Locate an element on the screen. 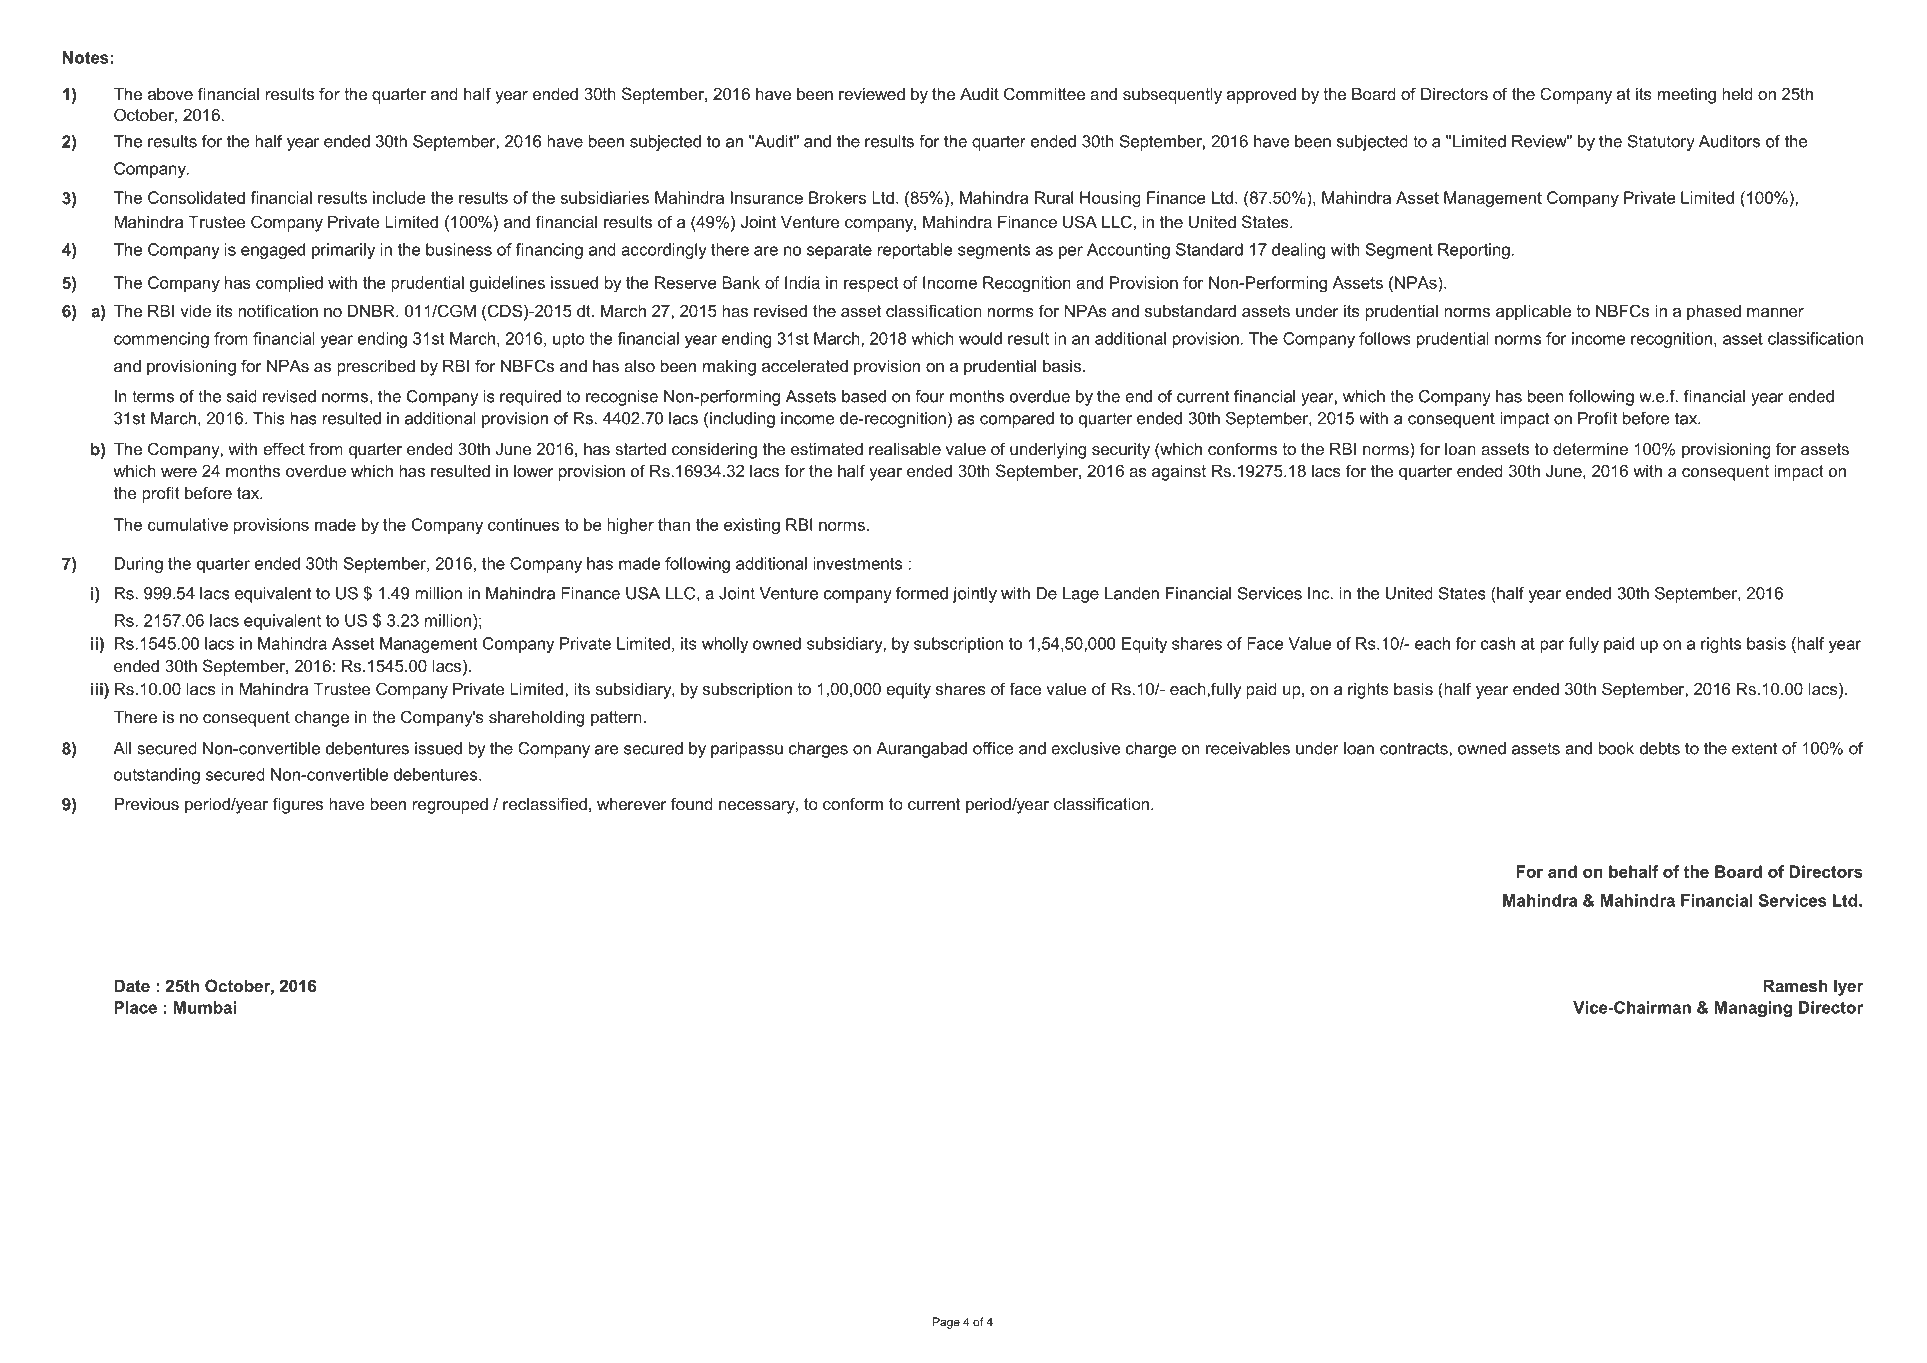 Image resolution: width=1927 pixels, height=1363 pixels. Committee is located at coordinates (1044, 93).
